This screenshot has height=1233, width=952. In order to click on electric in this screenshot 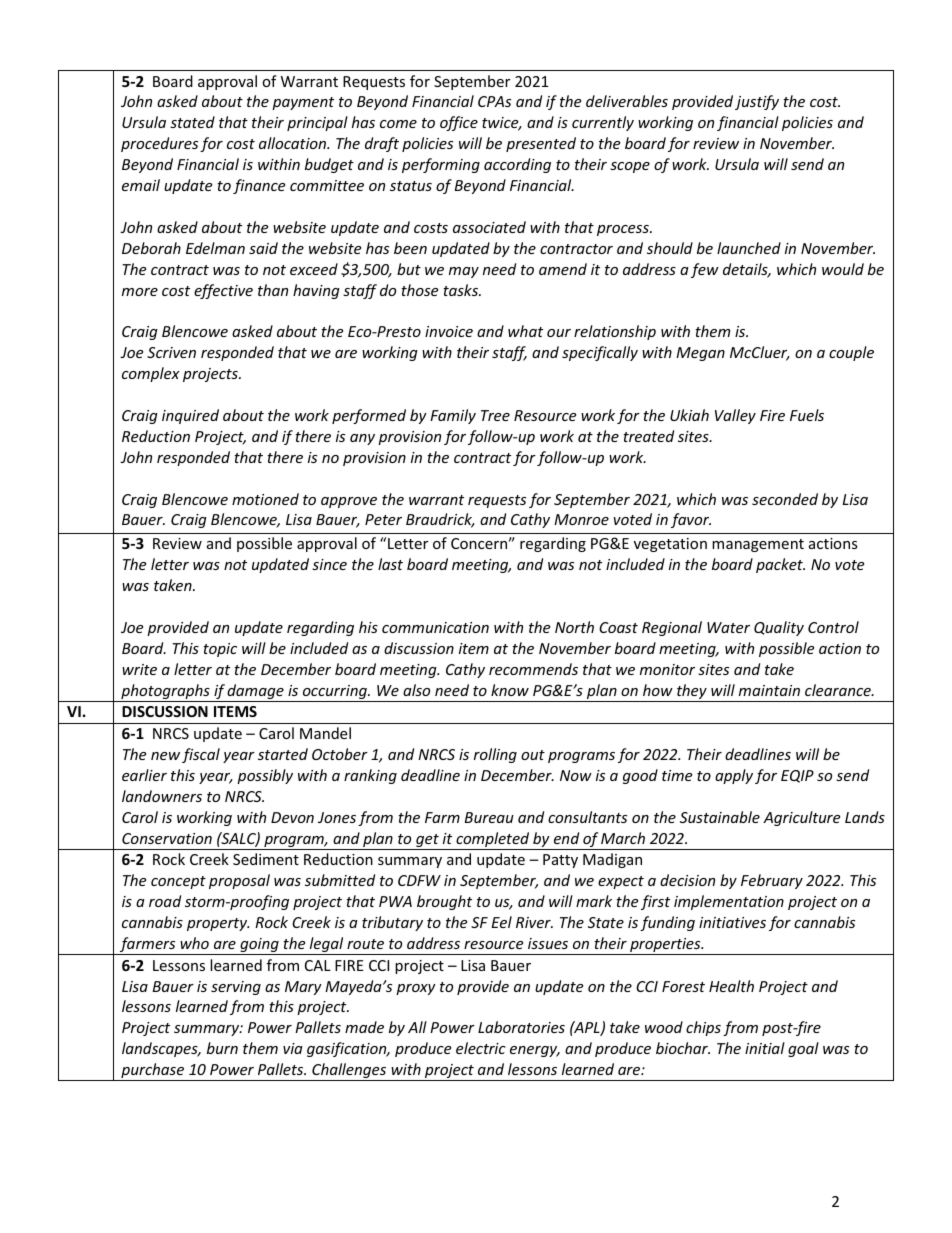, I will do `click(481, 1048)`.
